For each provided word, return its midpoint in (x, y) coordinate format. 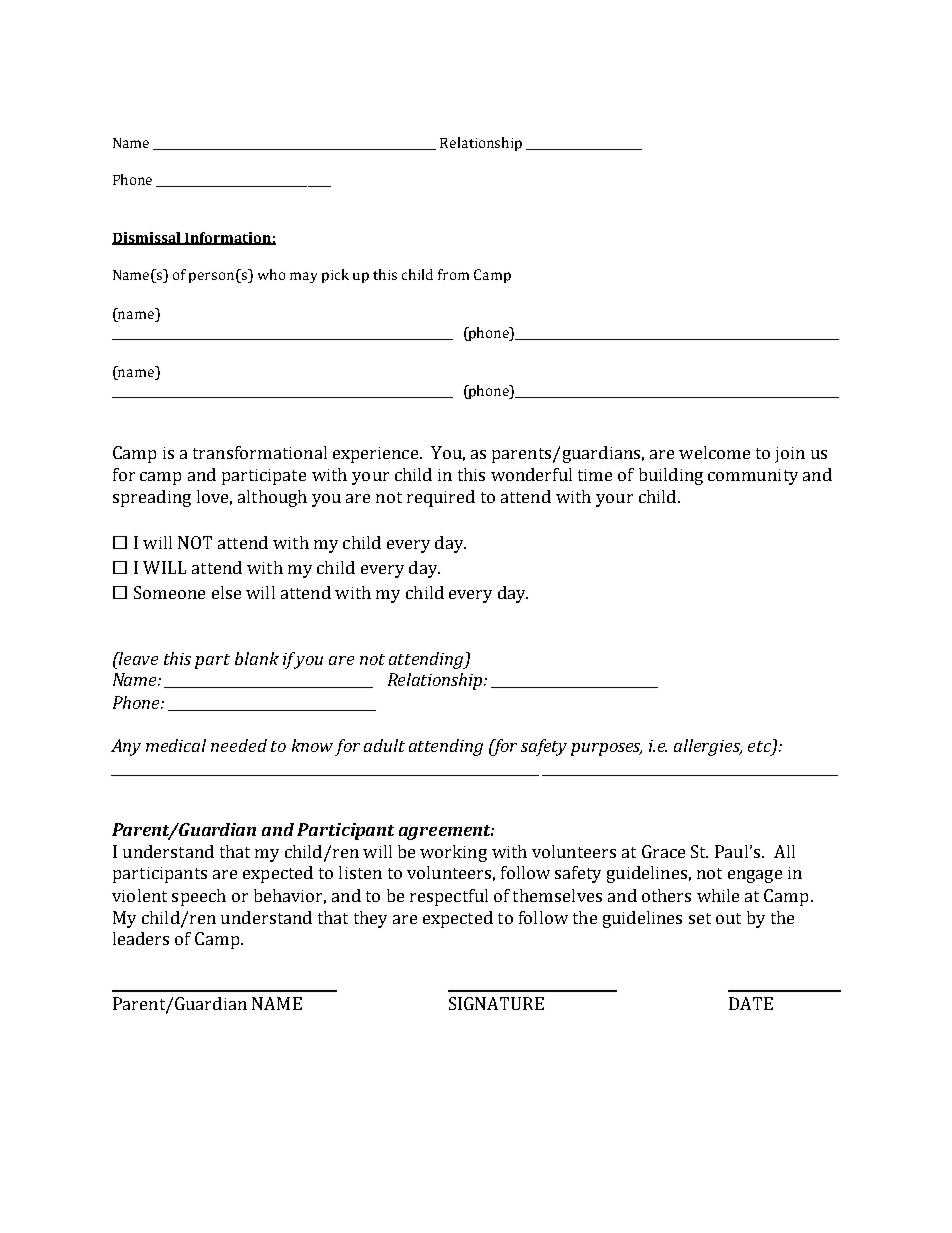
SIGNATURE (496, 1003)
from (453, 274)
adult (384, 745)
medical (176, 745)
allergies (708, 747)
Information (228, 238)
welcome (714, 452)
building (671, 476)
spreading (152, 498)
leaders (141, 938)
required (441, 498)
